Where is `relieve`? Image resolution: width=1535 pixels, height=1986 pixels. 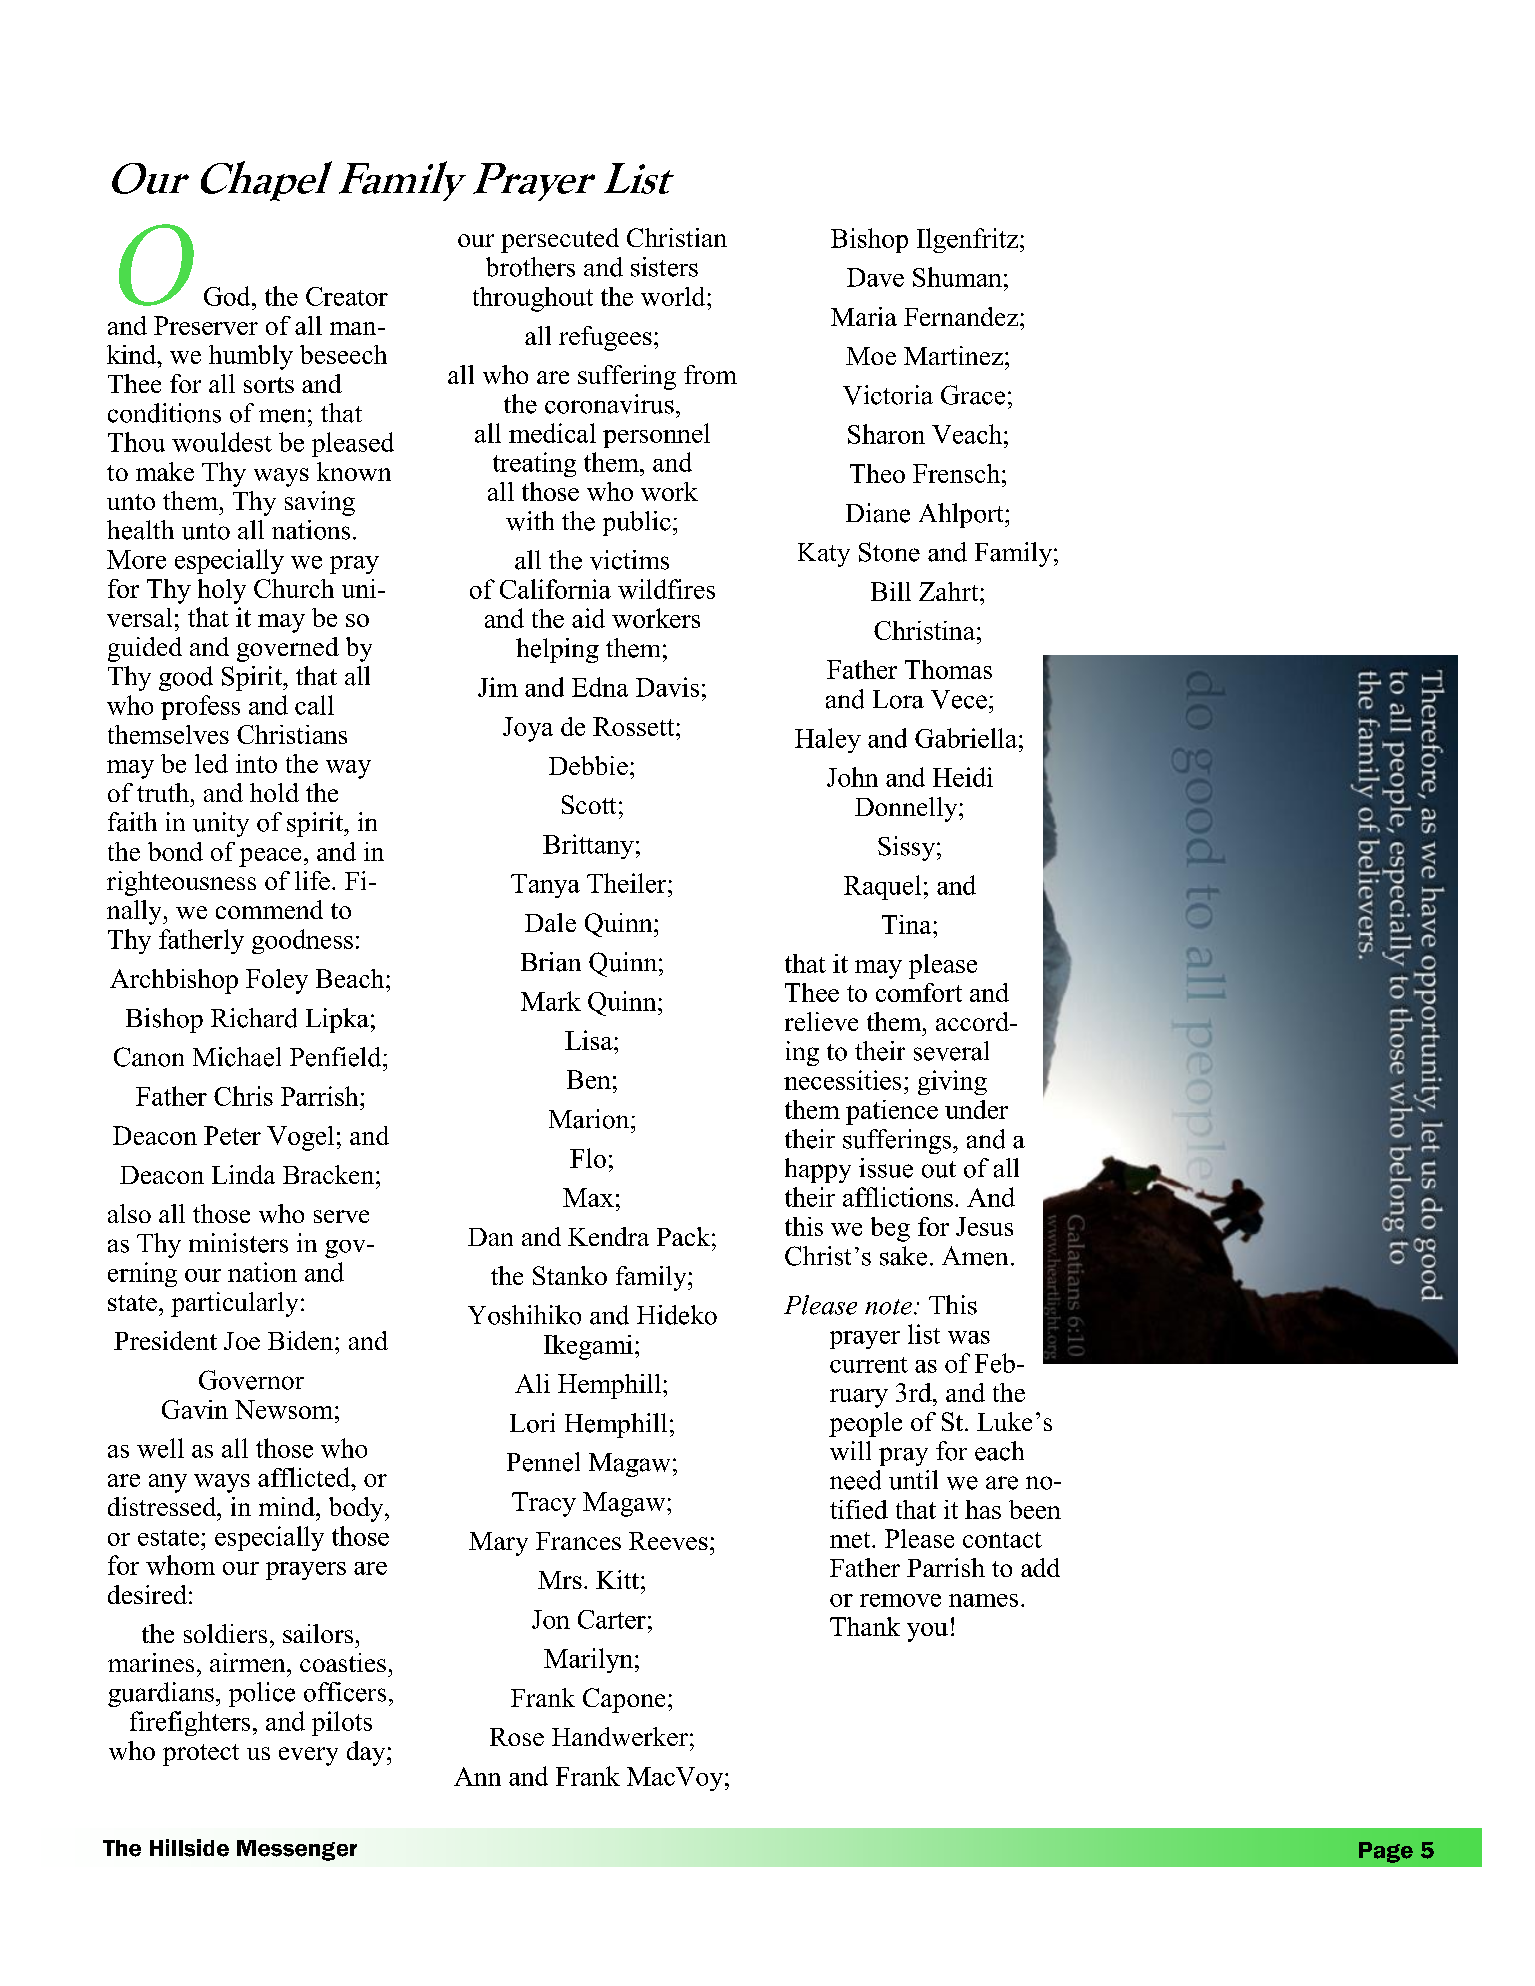
relieve is located at coordinates (821, 1021).
